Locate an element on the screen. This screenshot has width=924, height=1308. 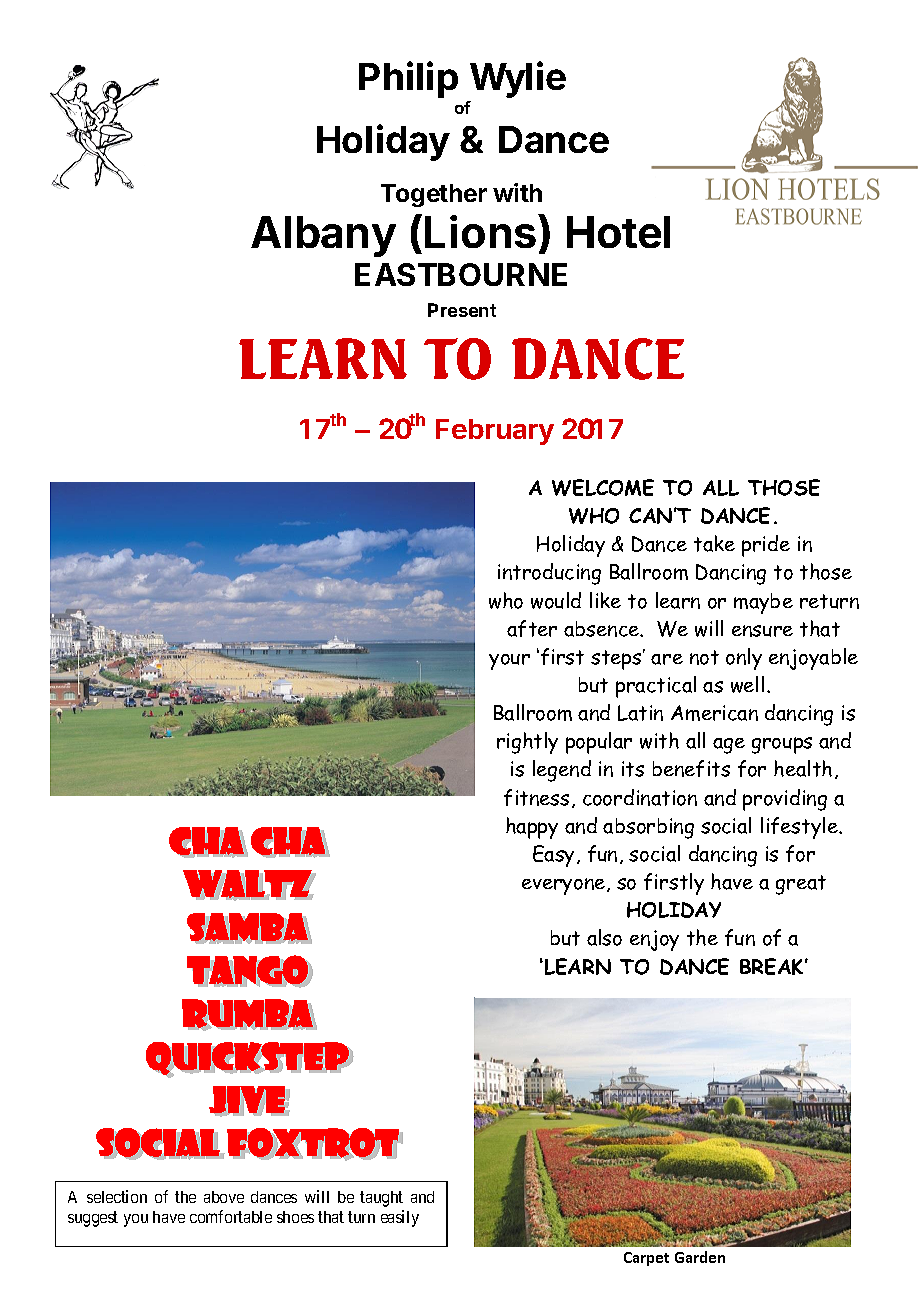
Garden is located at coordinates (700, 1257).
